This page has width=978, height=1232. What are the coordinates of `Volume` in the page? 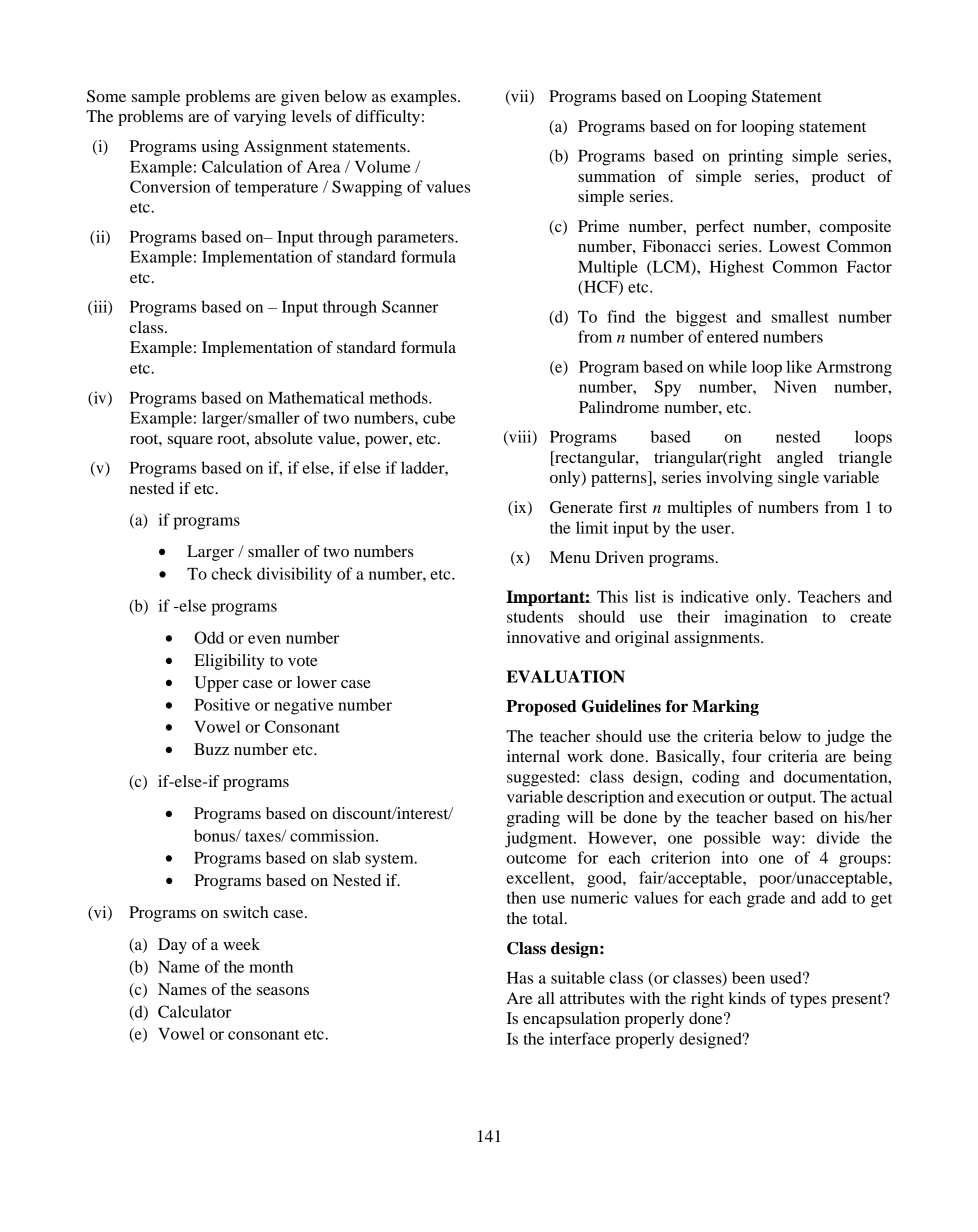 It's located at (382, 166).
